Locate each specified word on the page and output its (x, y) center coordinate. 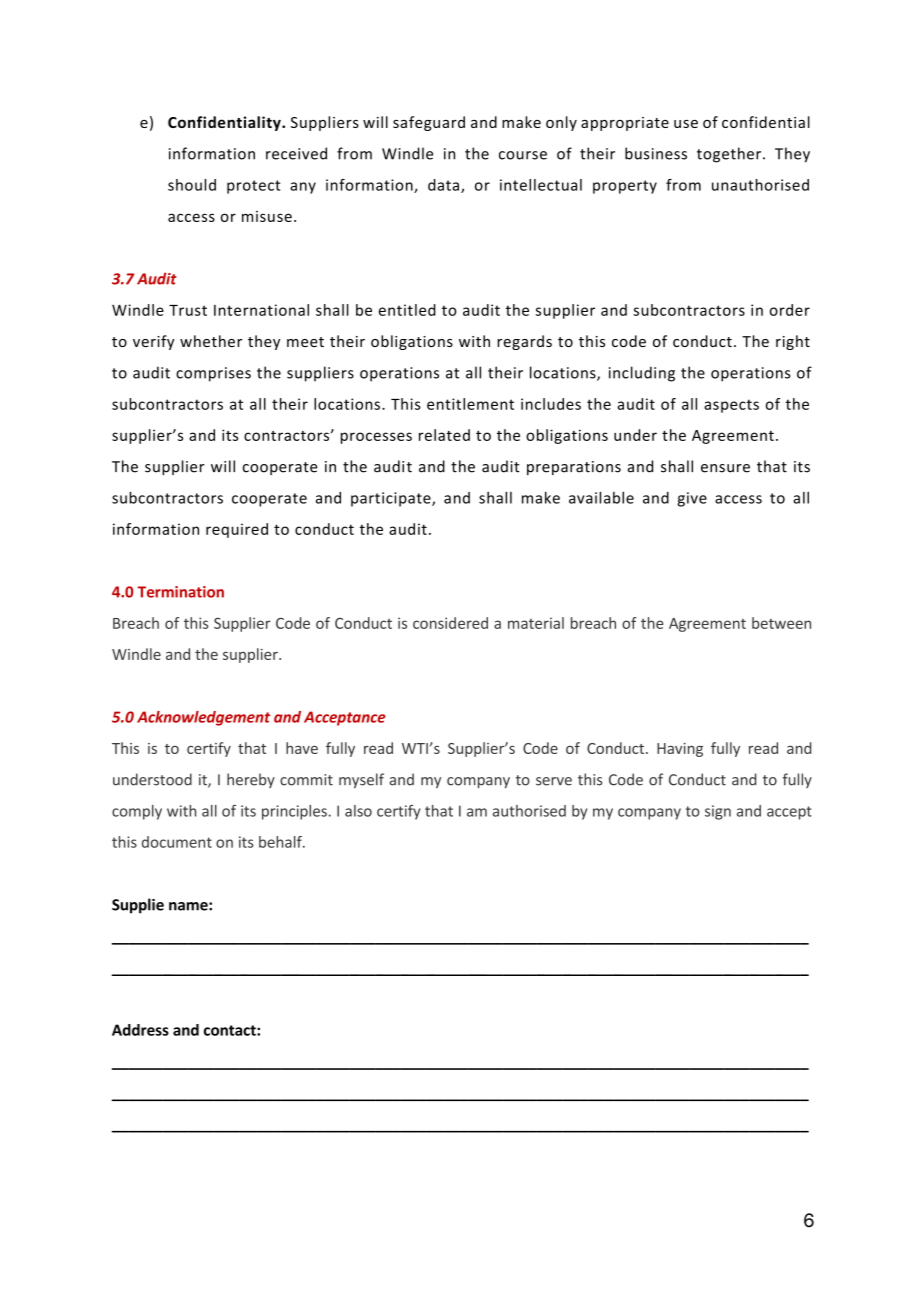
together (730, 155)
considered (450, 623)
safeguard (429, 123)
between (781, 623)
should (192, 185)
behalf (281, 842)
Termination (181, 592)
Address (140, 1030)
